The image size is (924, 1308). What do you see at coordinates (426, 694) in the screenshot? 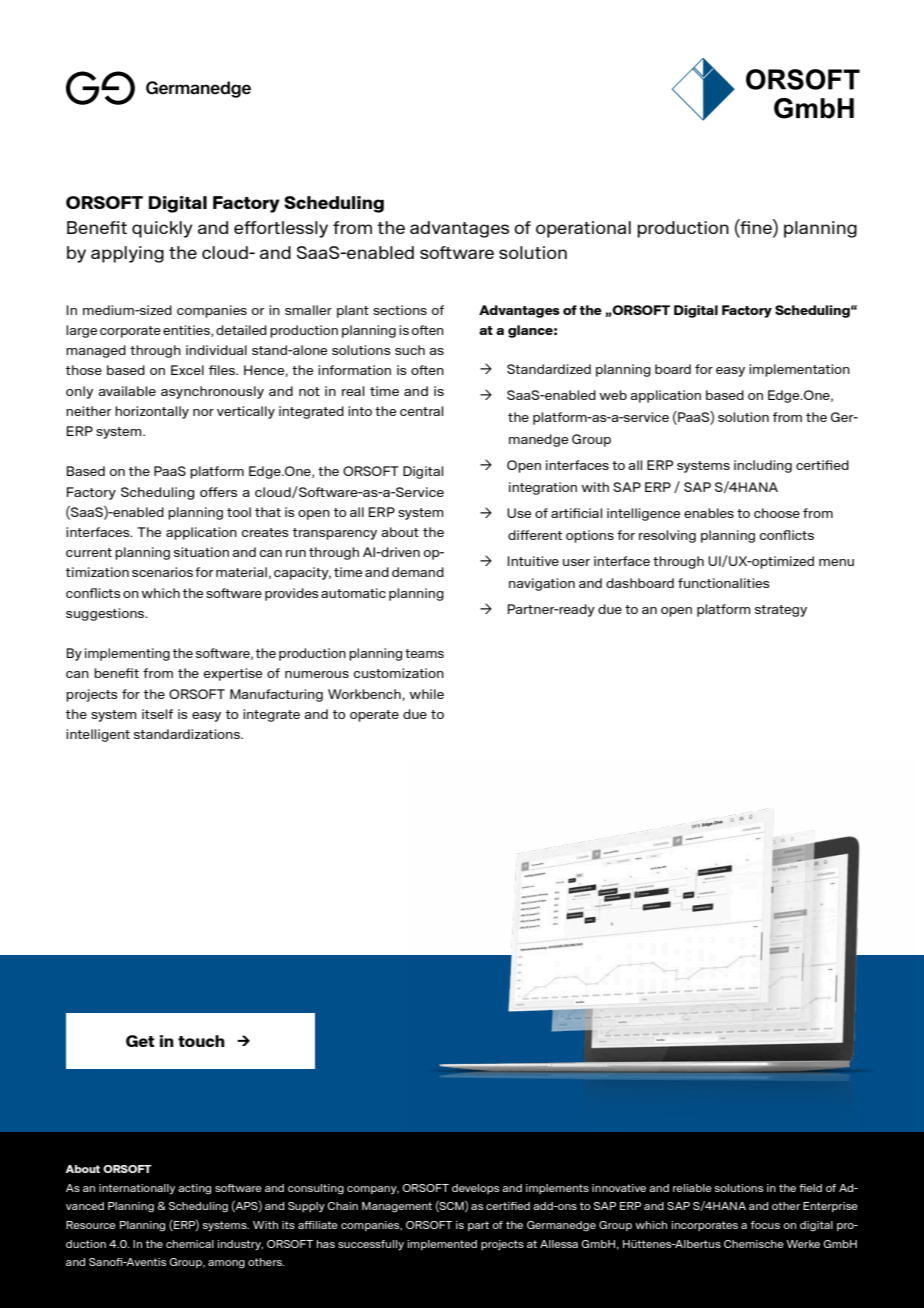
I see `while` at bounding box center [426, 694].
